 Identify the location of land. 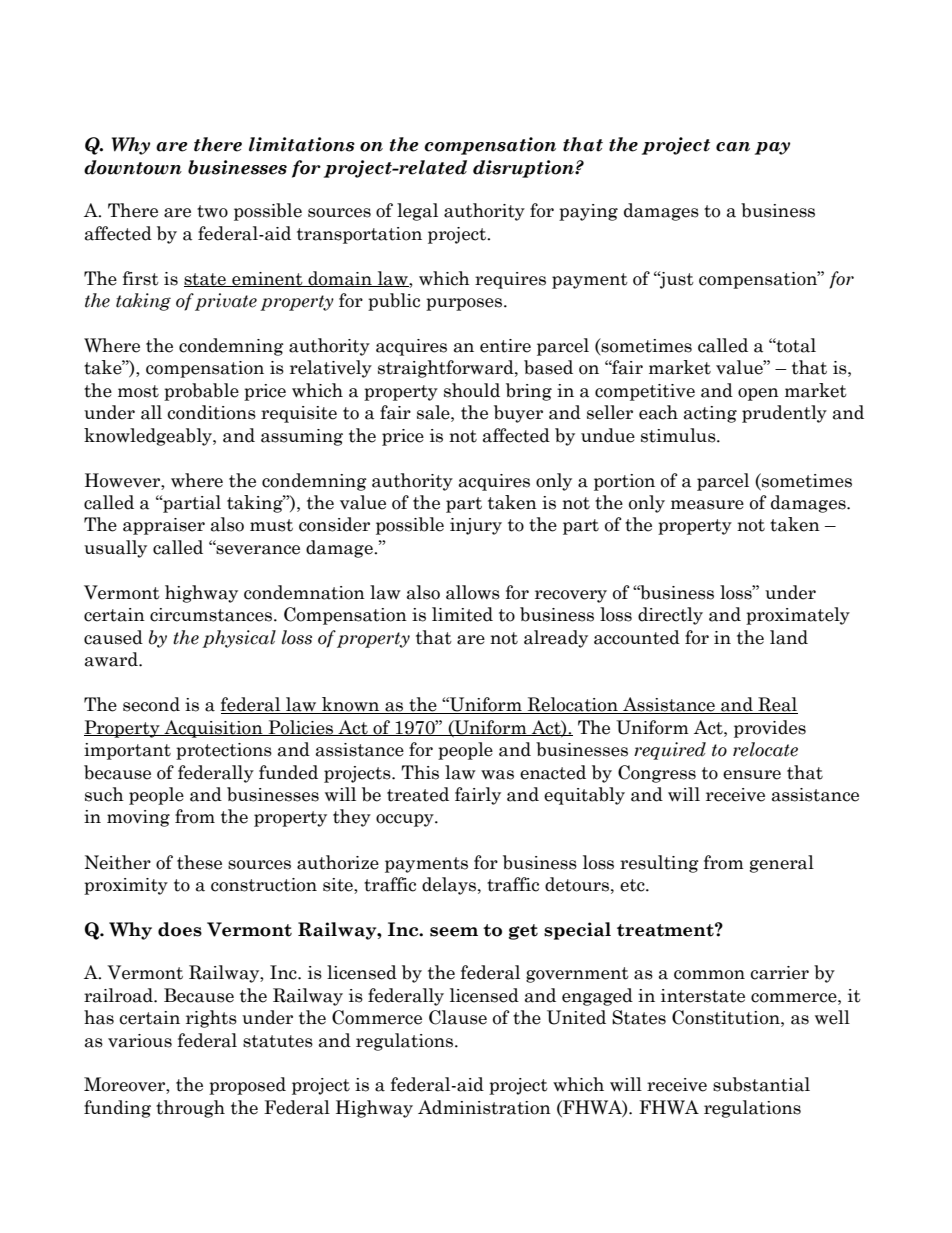
(789, 637).
